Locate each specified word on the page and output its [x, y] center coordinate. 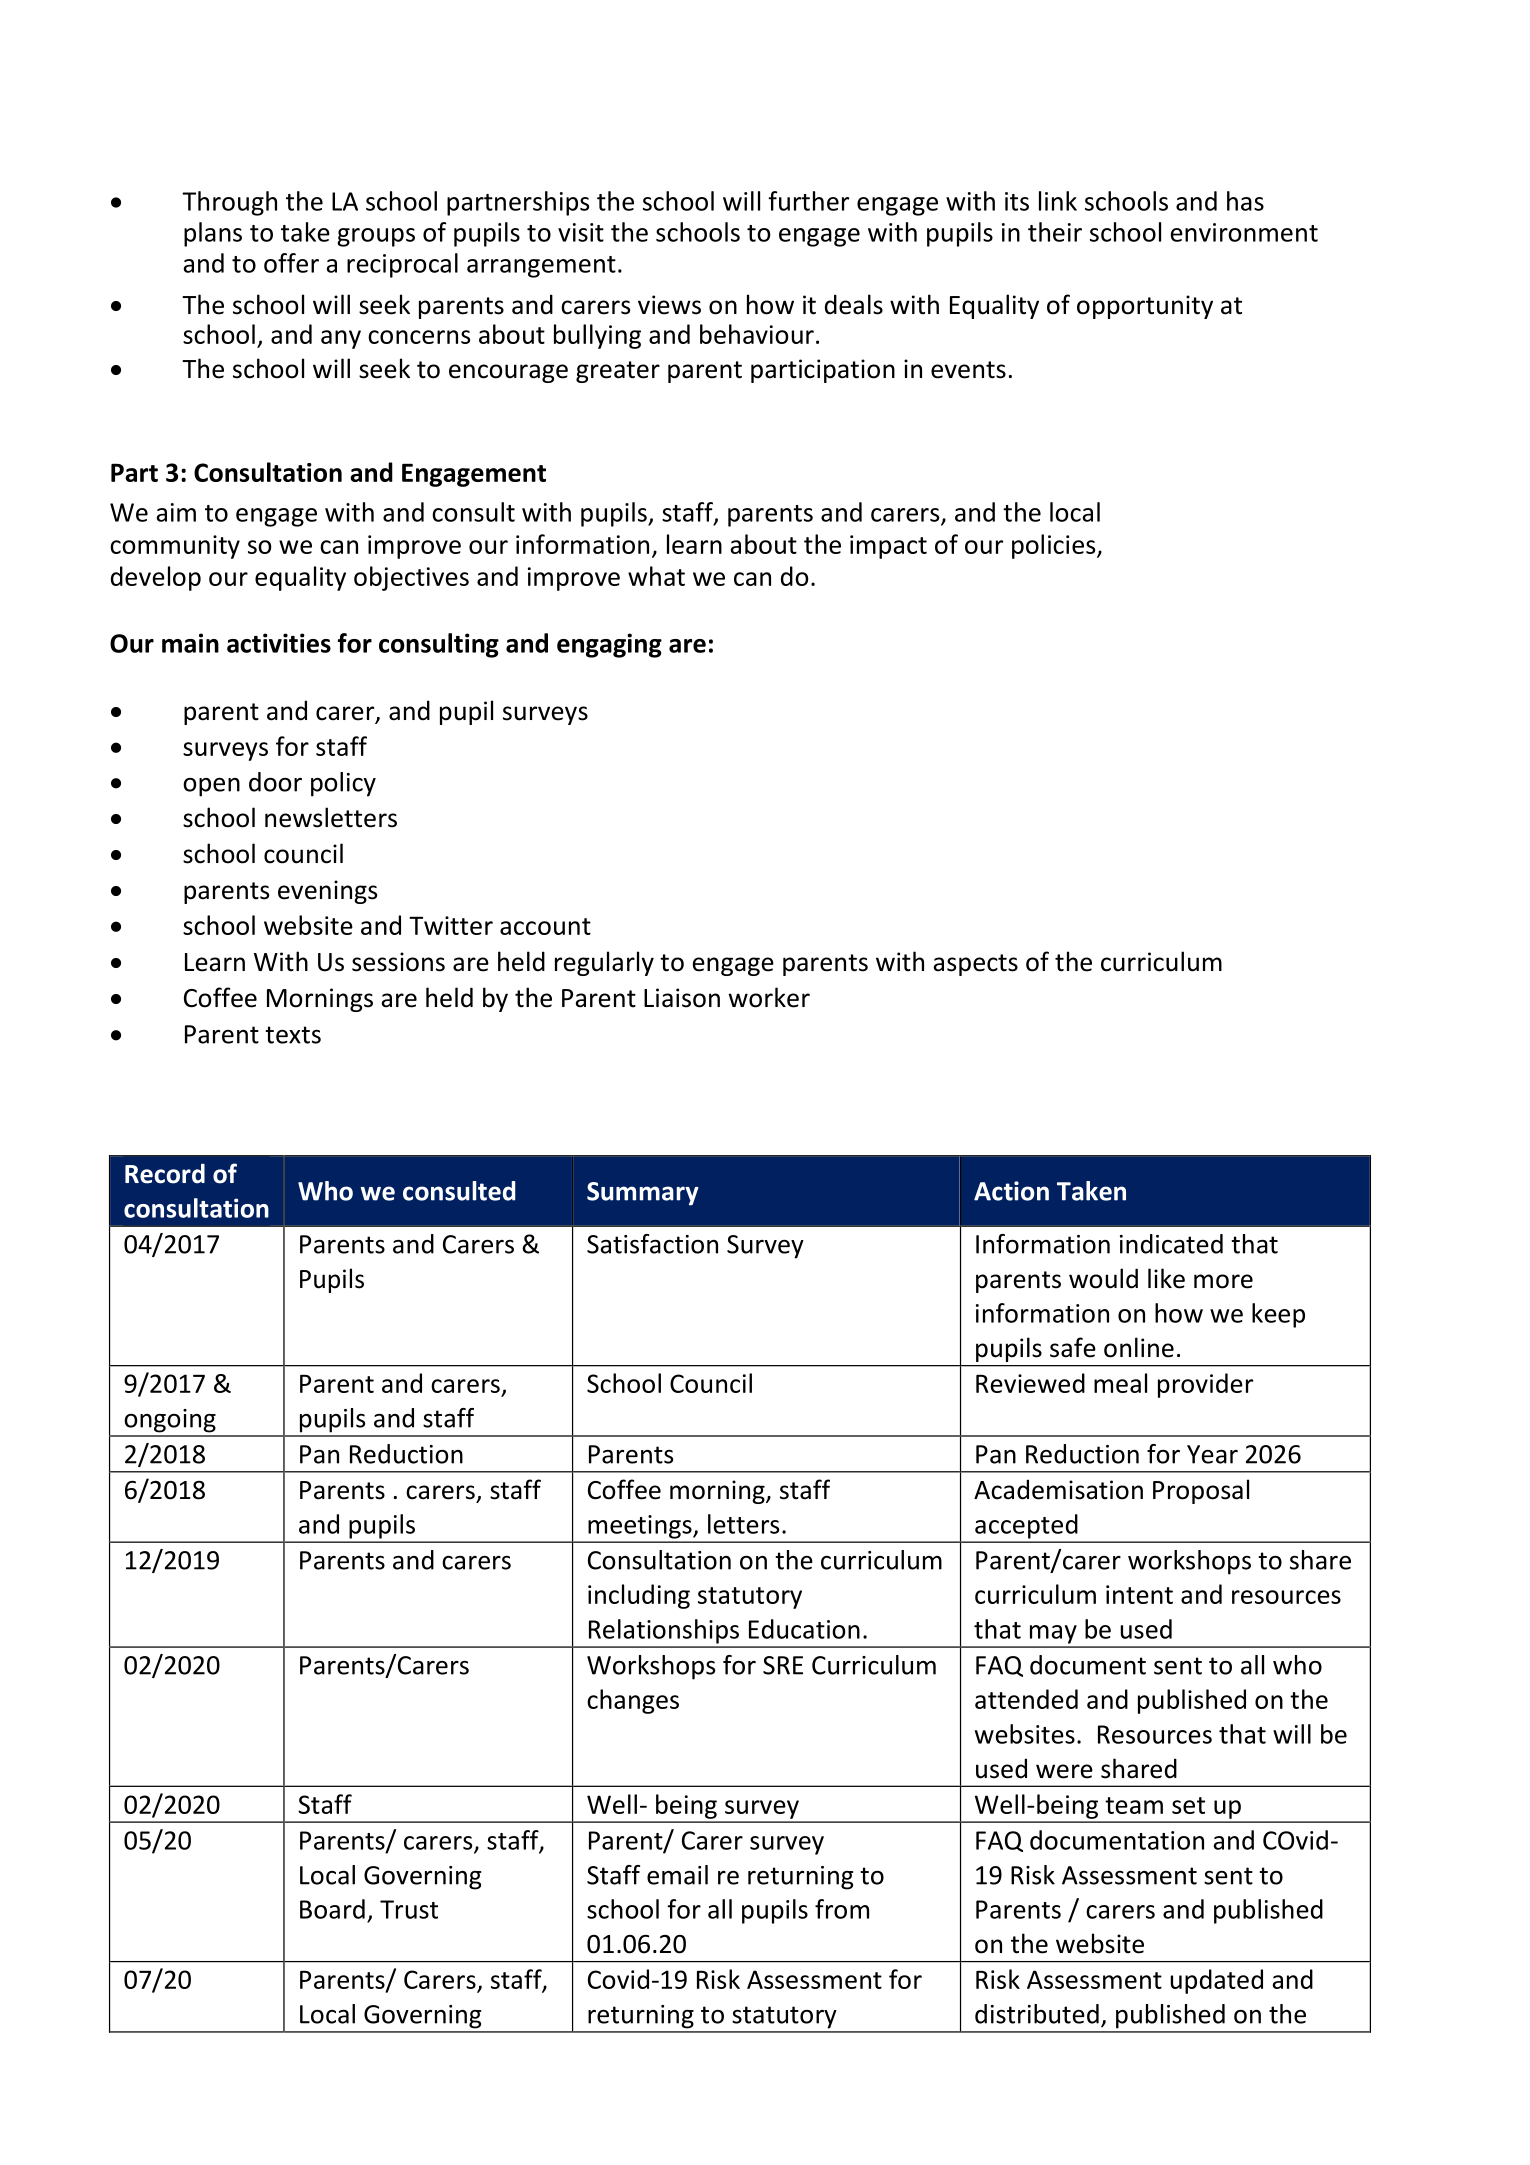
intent [1139, 1594]
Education [804, 1629]
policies [1055, 546]
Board [332, 1909]
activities [279, 643]
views [669, 305]
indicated [1171, 1244]
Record [165, 1173]
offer [291, 263]
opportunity [1145, 307]
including [639, 1596]
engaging [609, 645]
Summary [643, 1194]
